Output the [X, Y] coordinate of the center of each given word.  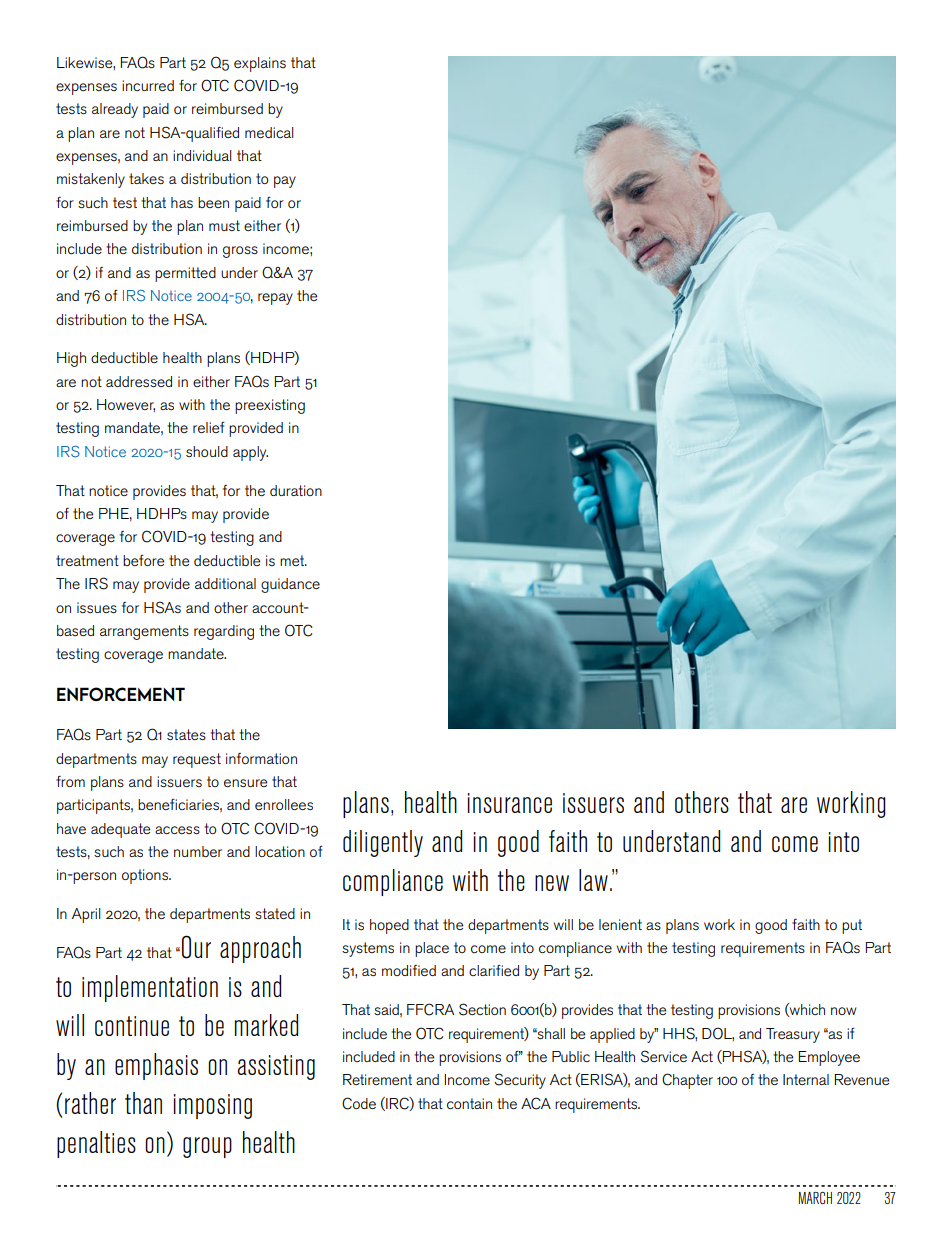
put [852, 926]
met [293, 560]
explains [260, 64]
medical [269, 132]
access [177, 830]
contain [469, 1103]
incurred [148, 85]
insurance [510, 803]
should [207, 451]
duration [296, 490]
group [207, 1147]
